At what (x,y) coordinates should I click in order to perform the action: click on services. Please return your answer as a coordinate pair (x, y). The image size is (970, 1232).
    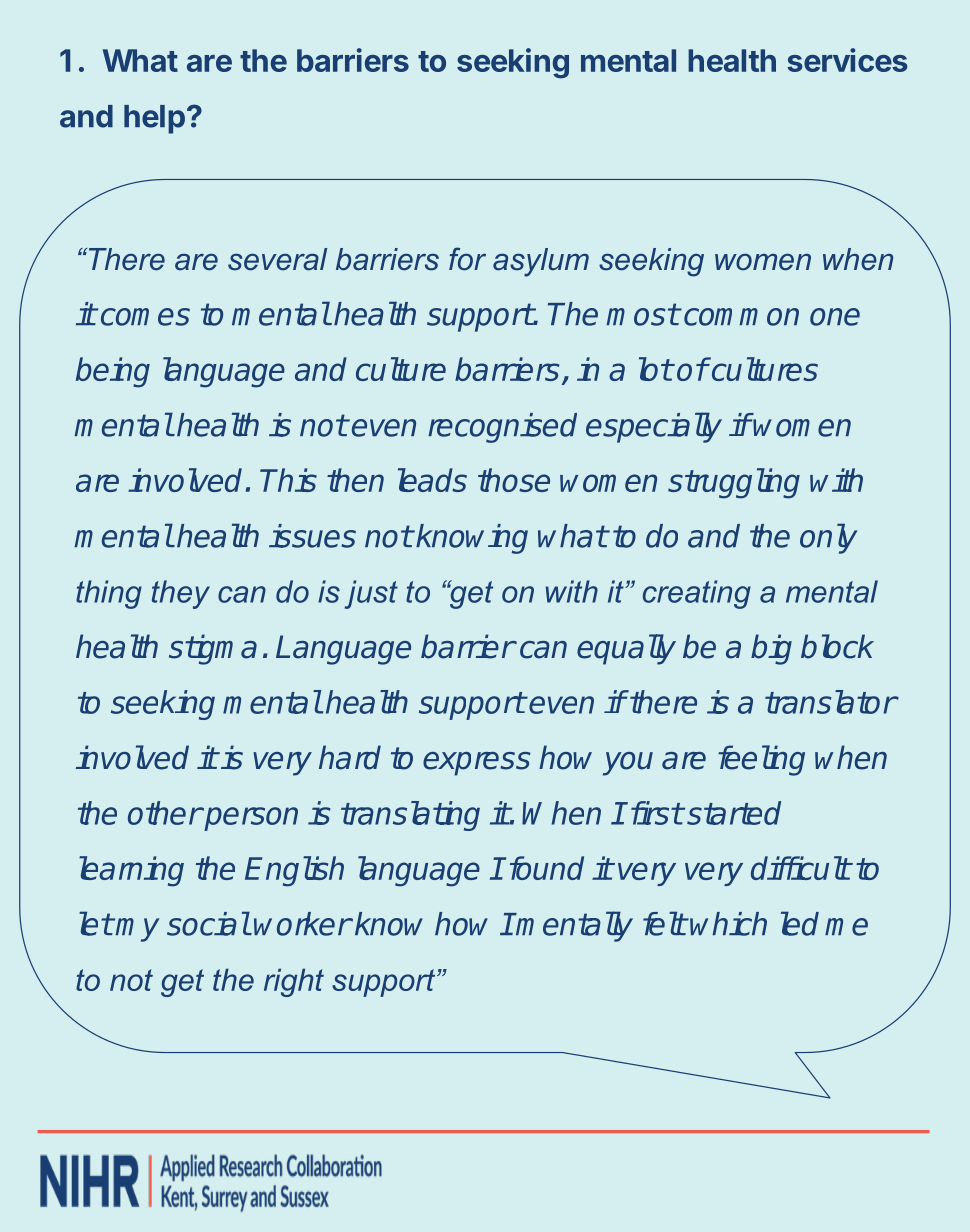
    Looking at the image, I should click on (847, 60).
